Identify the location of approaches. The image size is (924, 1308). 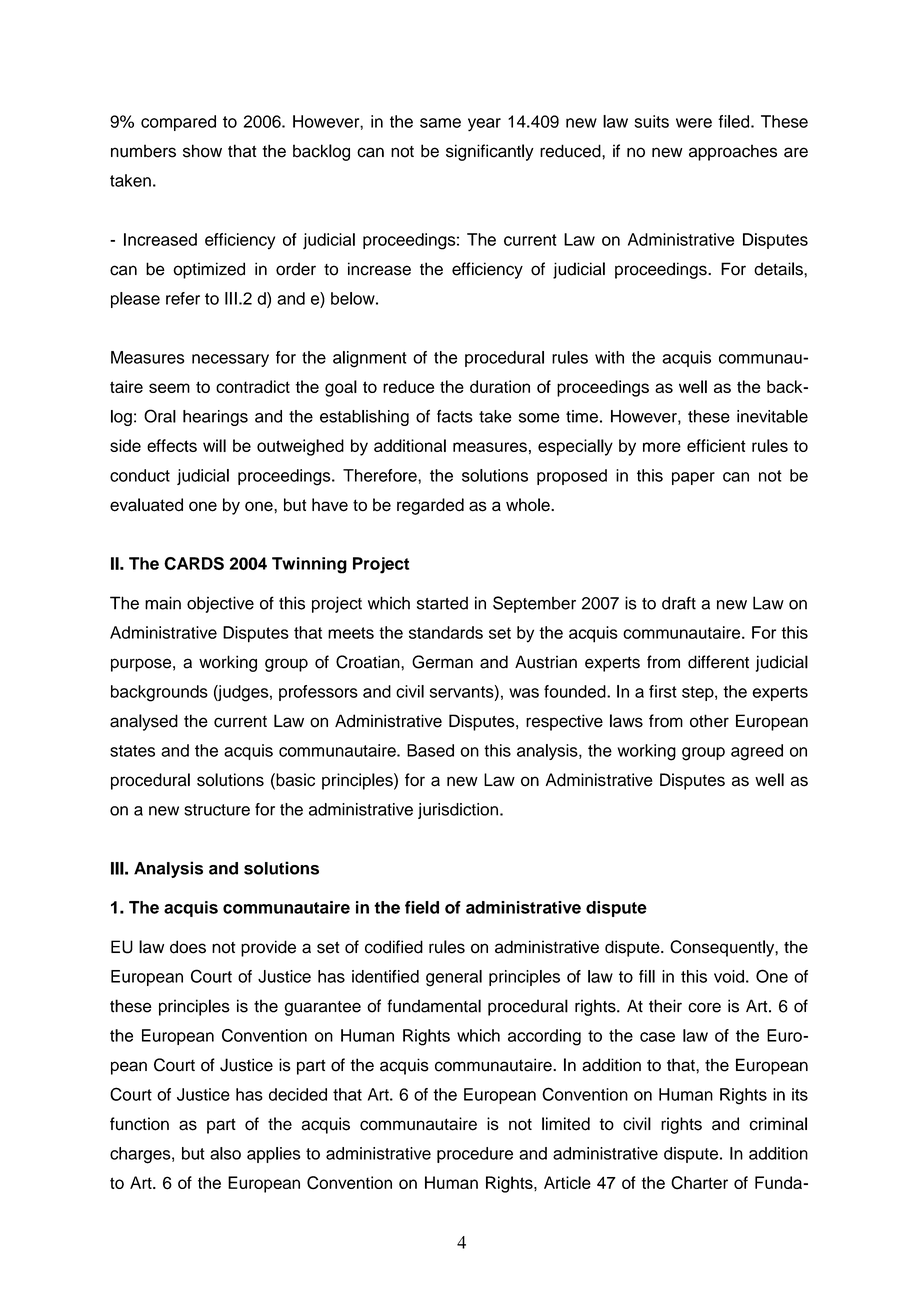
(733, 152).
